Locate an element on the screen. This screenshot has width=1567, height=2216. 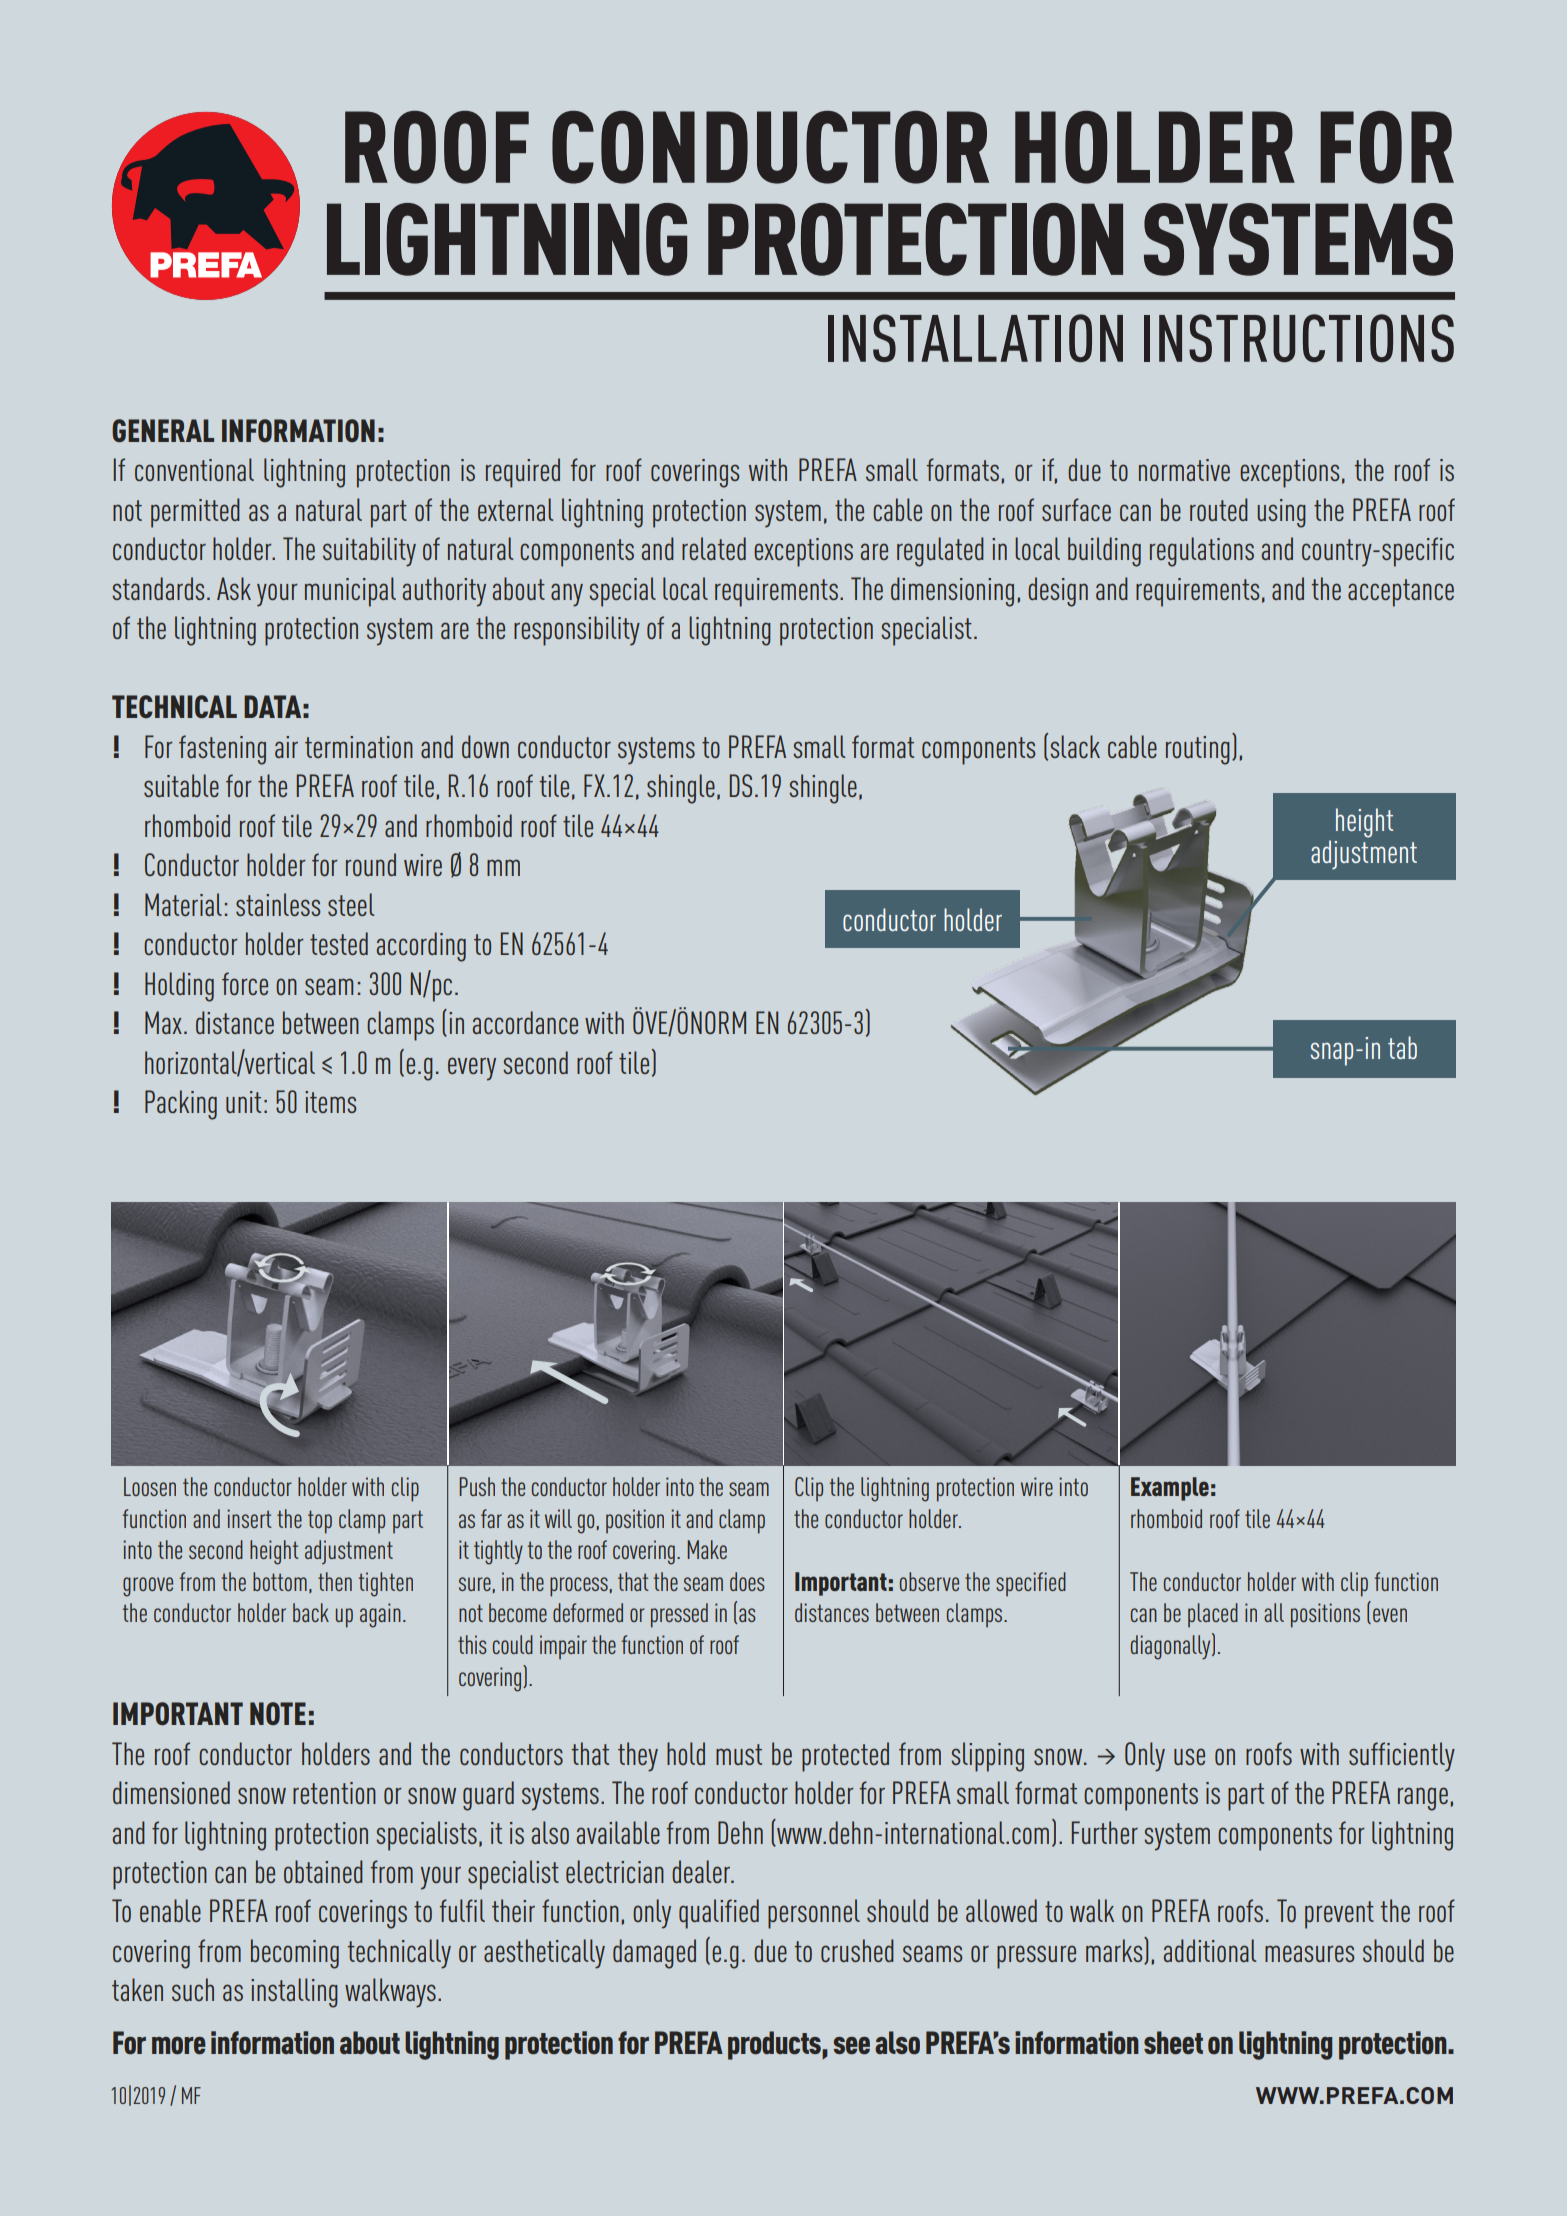
placed is located at coordinates (1213, 1615).
